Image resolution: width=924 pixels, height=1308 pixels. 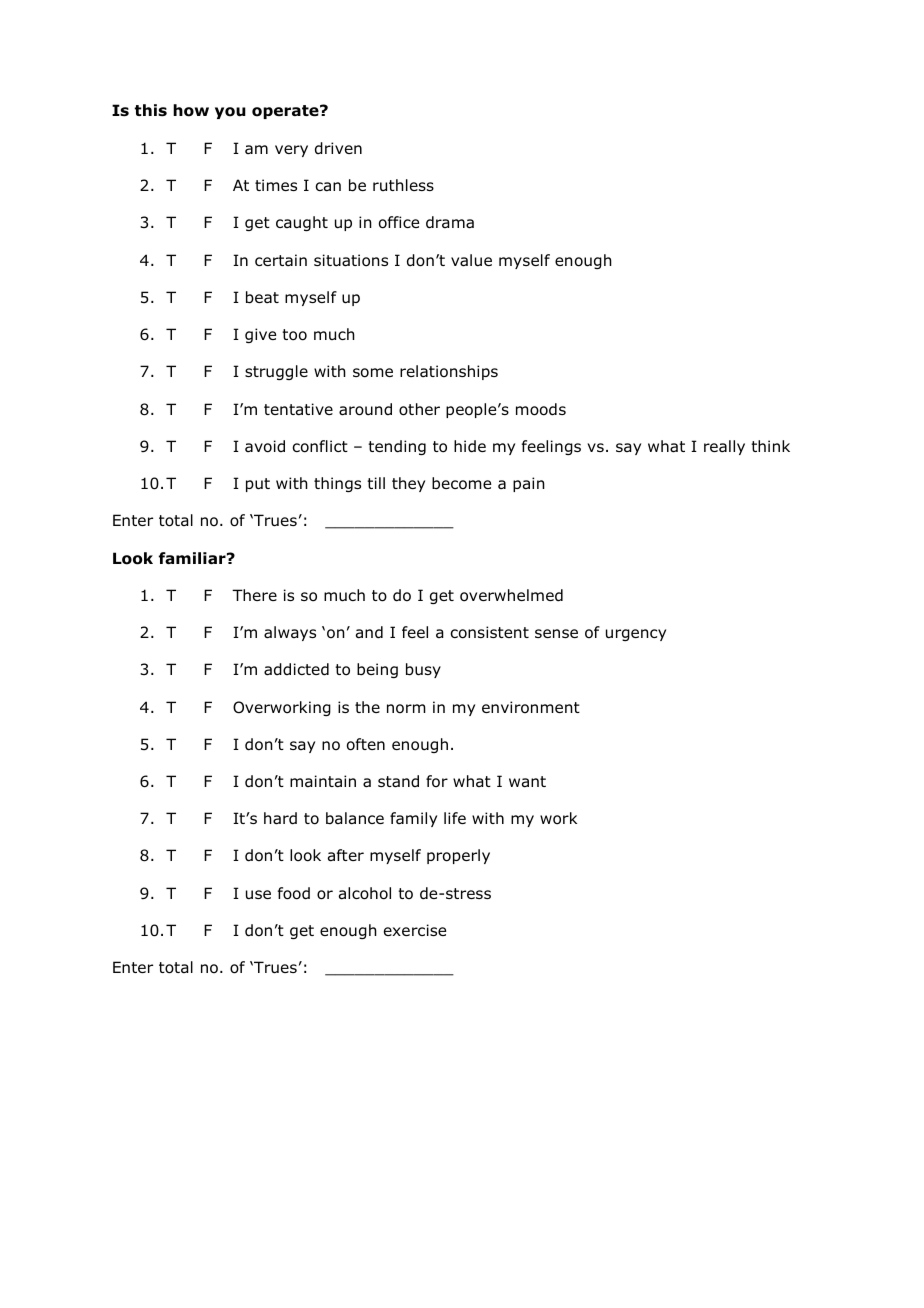 I want to click on you, so click(x=230, y=113).
